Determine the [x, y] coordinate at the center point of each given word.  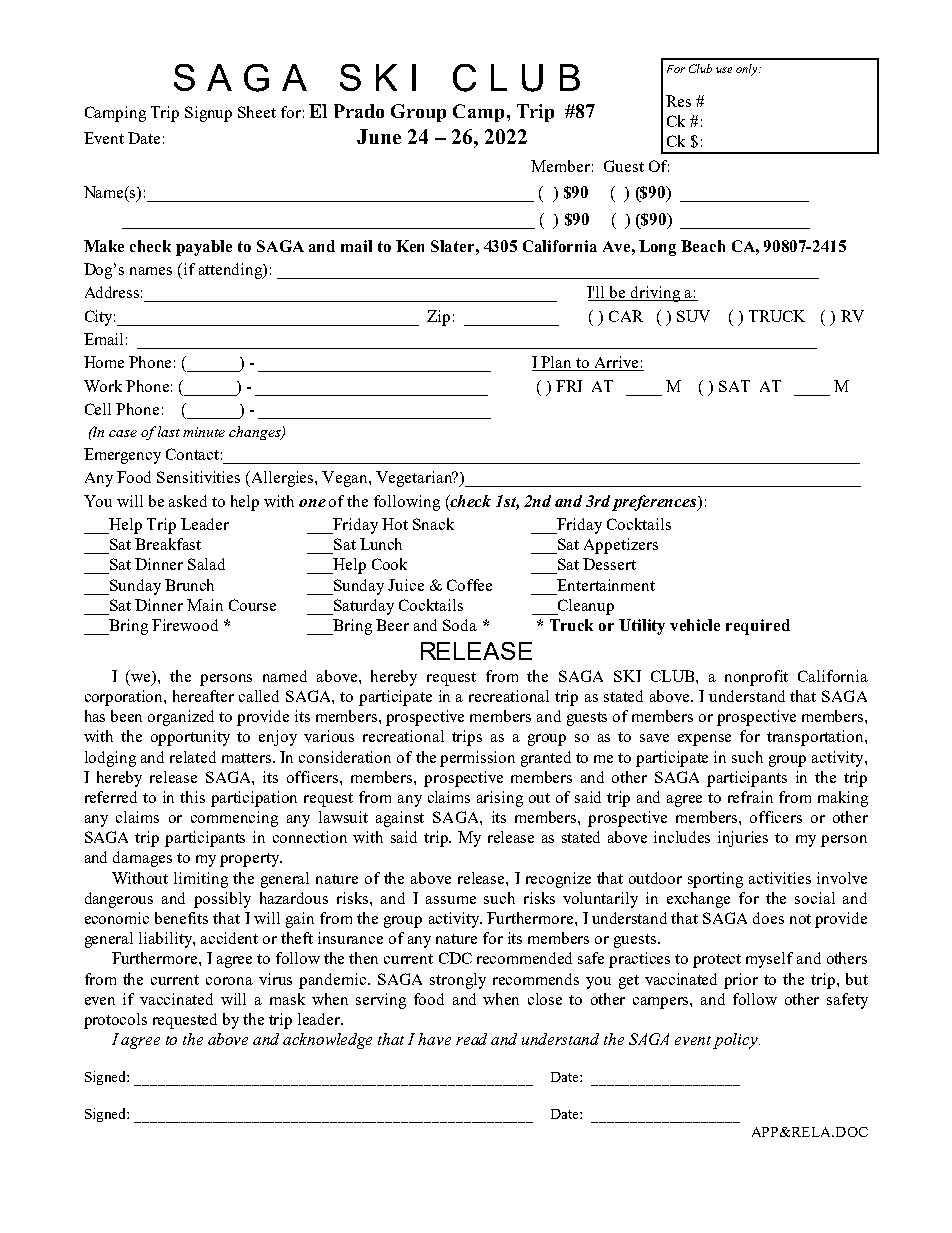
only [748, 70]
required [758, 627]
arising [500, 799]
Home [104, 362]
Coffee [469, 585]
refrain [750, 797]
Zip [438, 318]
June [379, 136]
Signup [208, 114]
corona [229, 981]
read [471, 1039]
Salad [206, 564]
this [192, 797]
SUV [693, 316]
